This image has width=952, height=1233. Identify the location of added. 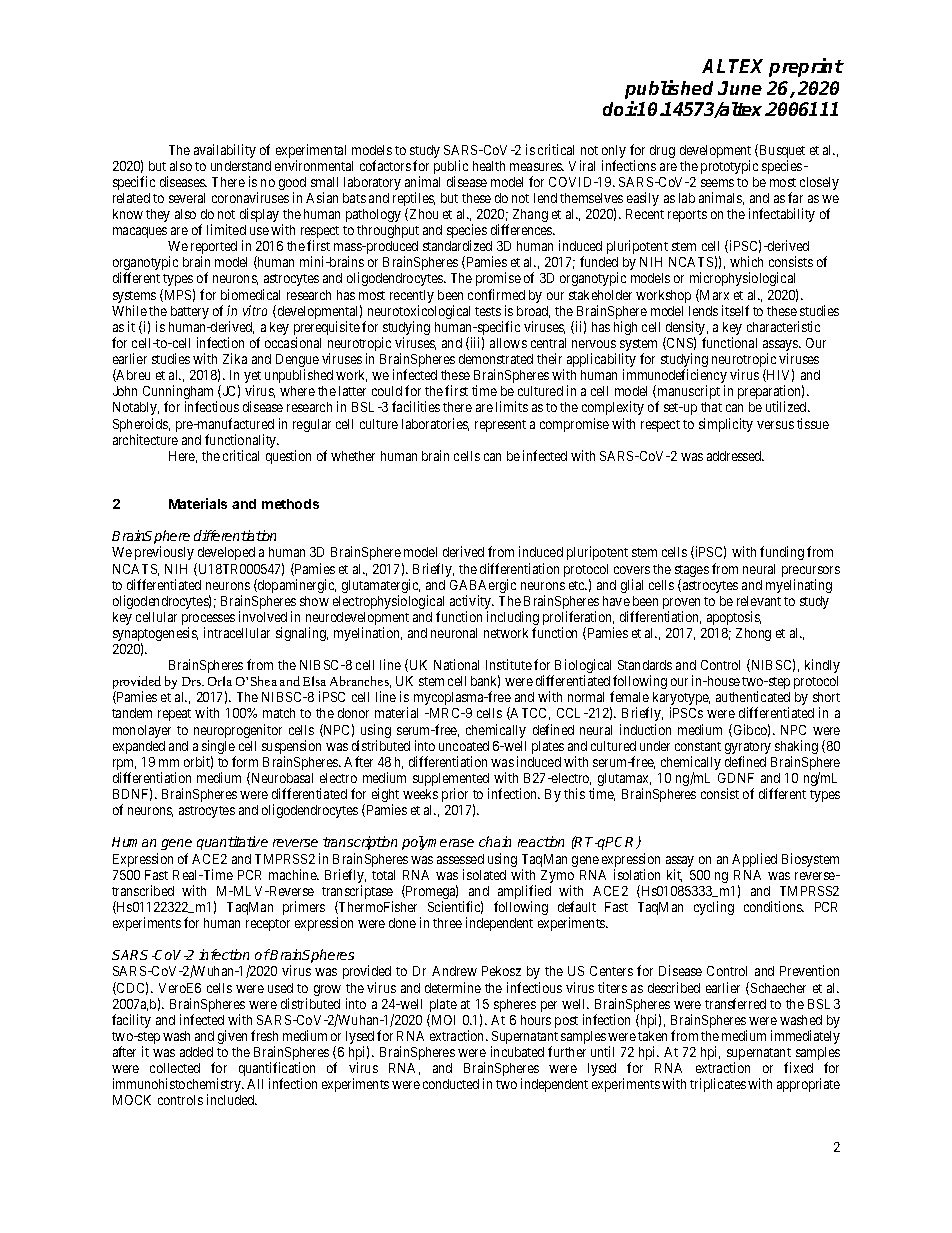
(196, 1052).
